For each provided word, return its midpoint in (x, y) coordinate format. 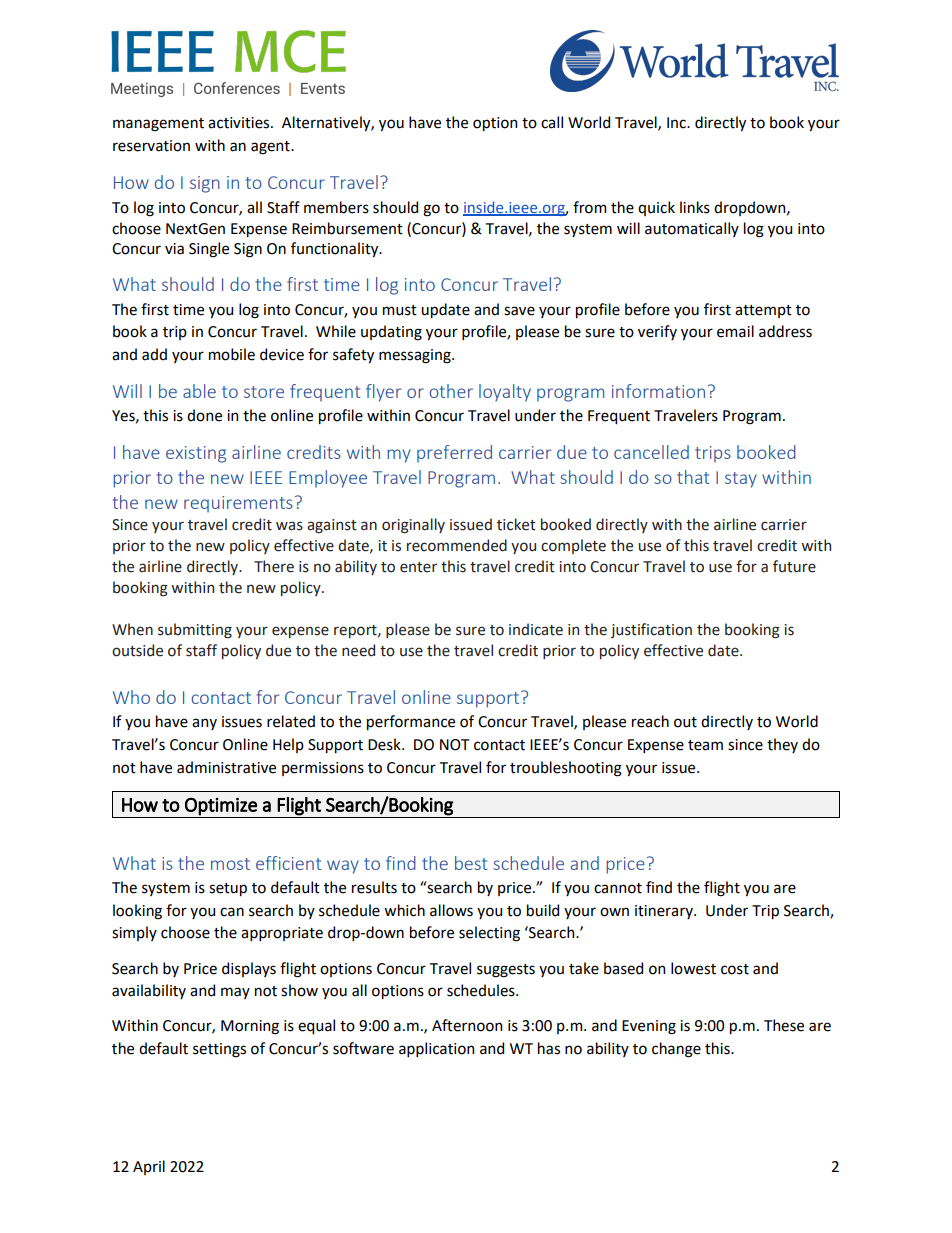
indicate (536, 629)
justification (651, 630)
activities (240, 123)
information (658, 391)
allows (451, 910)
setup (228, 889)
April (149, 1167)
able (199, 391)
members (336, 207)
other (451, 391)
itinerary (665, 912)
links (695, 207)
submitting (195, 630)
